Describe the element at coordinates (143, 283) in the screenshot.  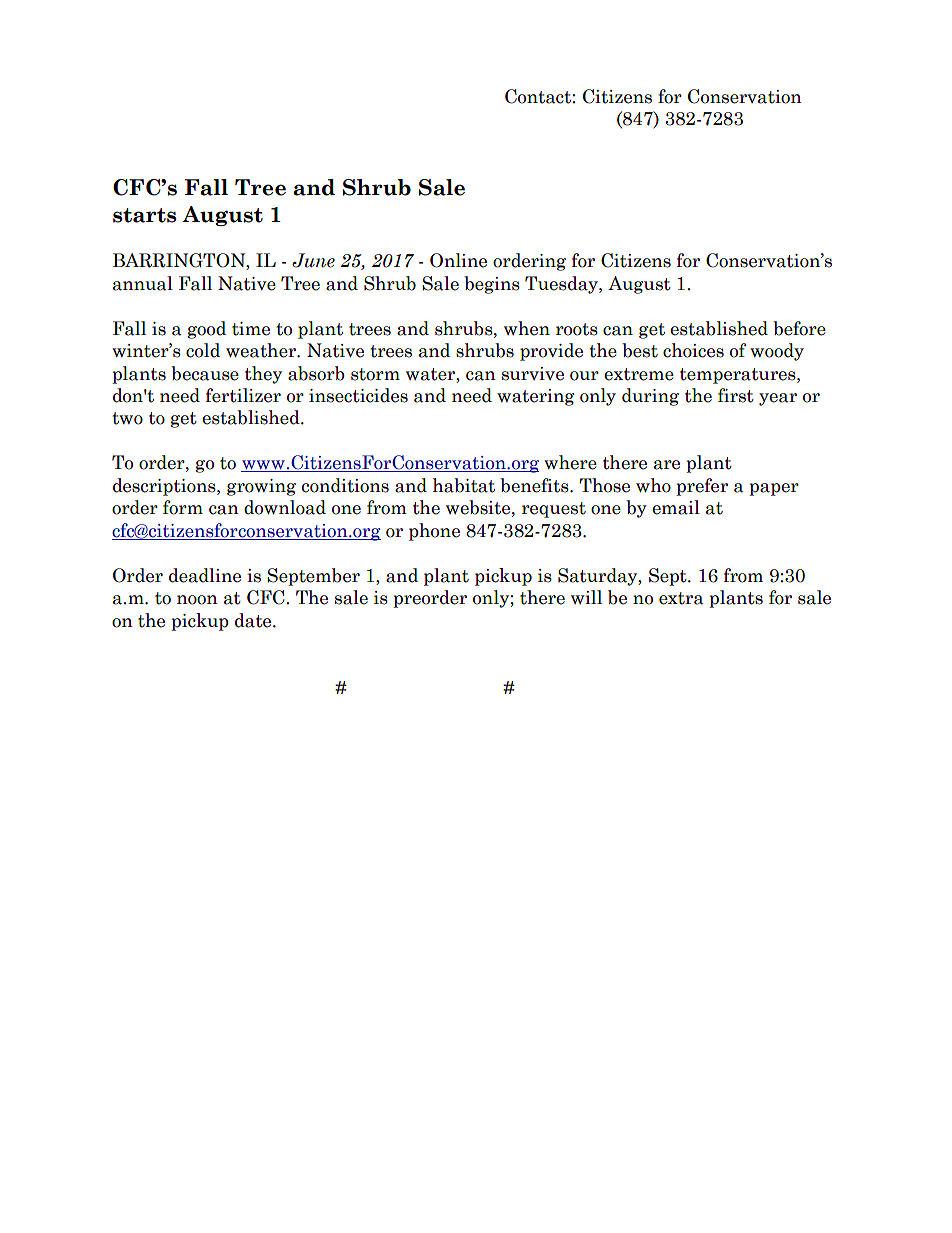
I see `annual` at that location.
